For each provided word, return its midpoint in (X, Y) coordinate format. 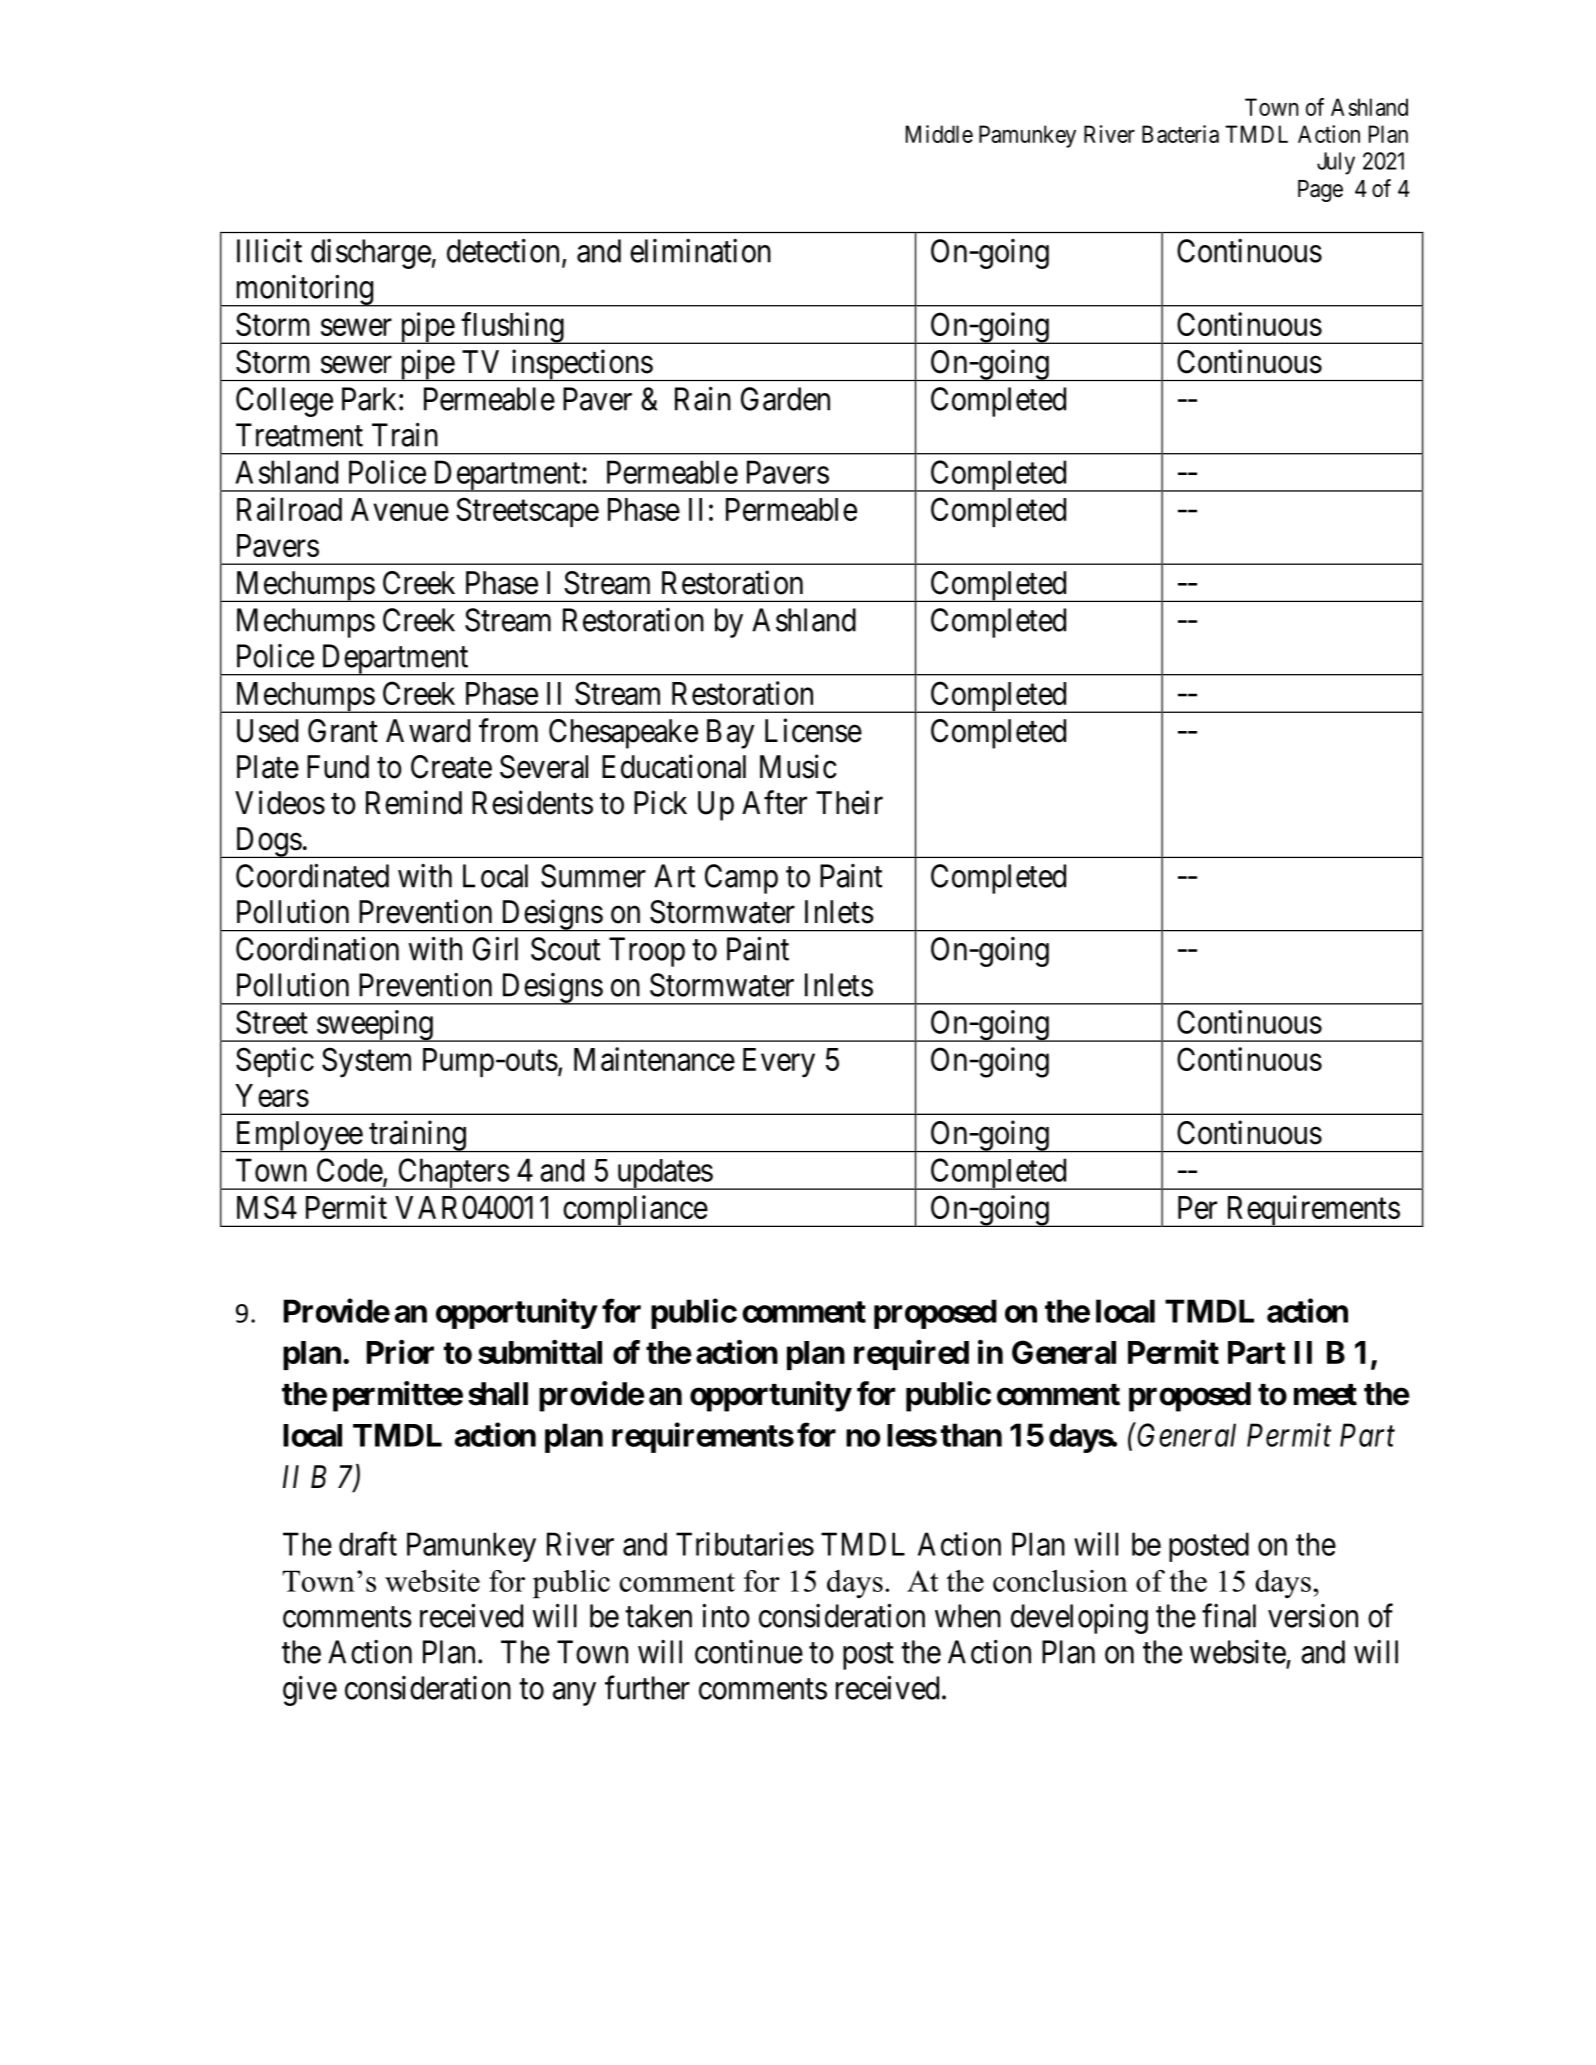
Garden (785, 399)
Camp (741, 879)
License (813, 730)
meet (1325, 1395)
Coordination (317, 949)
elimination (700, 251)
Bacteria (1180, 134)
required (911, 1355)
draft (368, 1544)
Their (849, 802)
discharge (371, 254)
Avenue (400, 509)
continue (749, 1652)
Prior (400, 1352)
